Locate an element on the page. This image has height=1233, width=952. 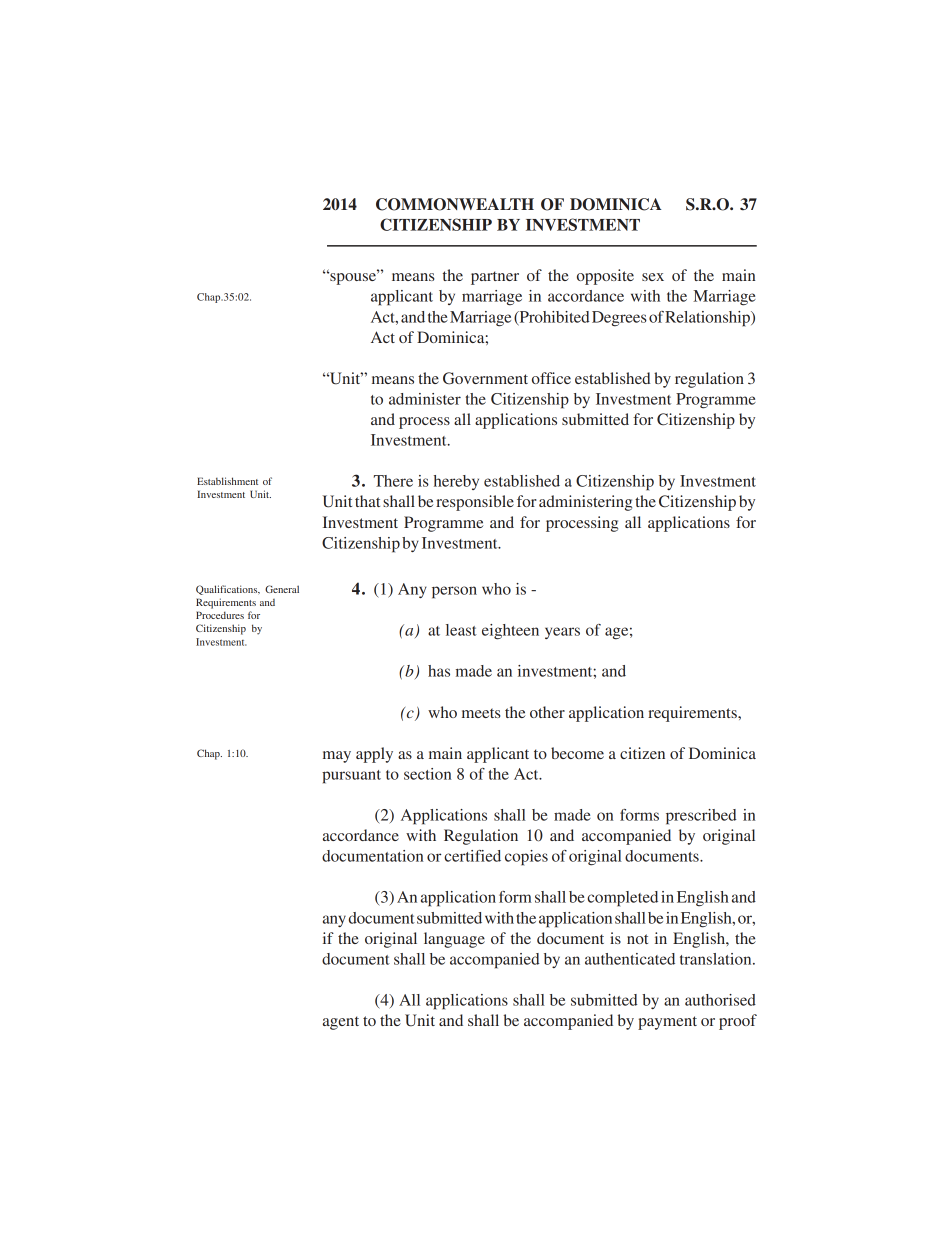
least is located at coordinates (461, 630).
